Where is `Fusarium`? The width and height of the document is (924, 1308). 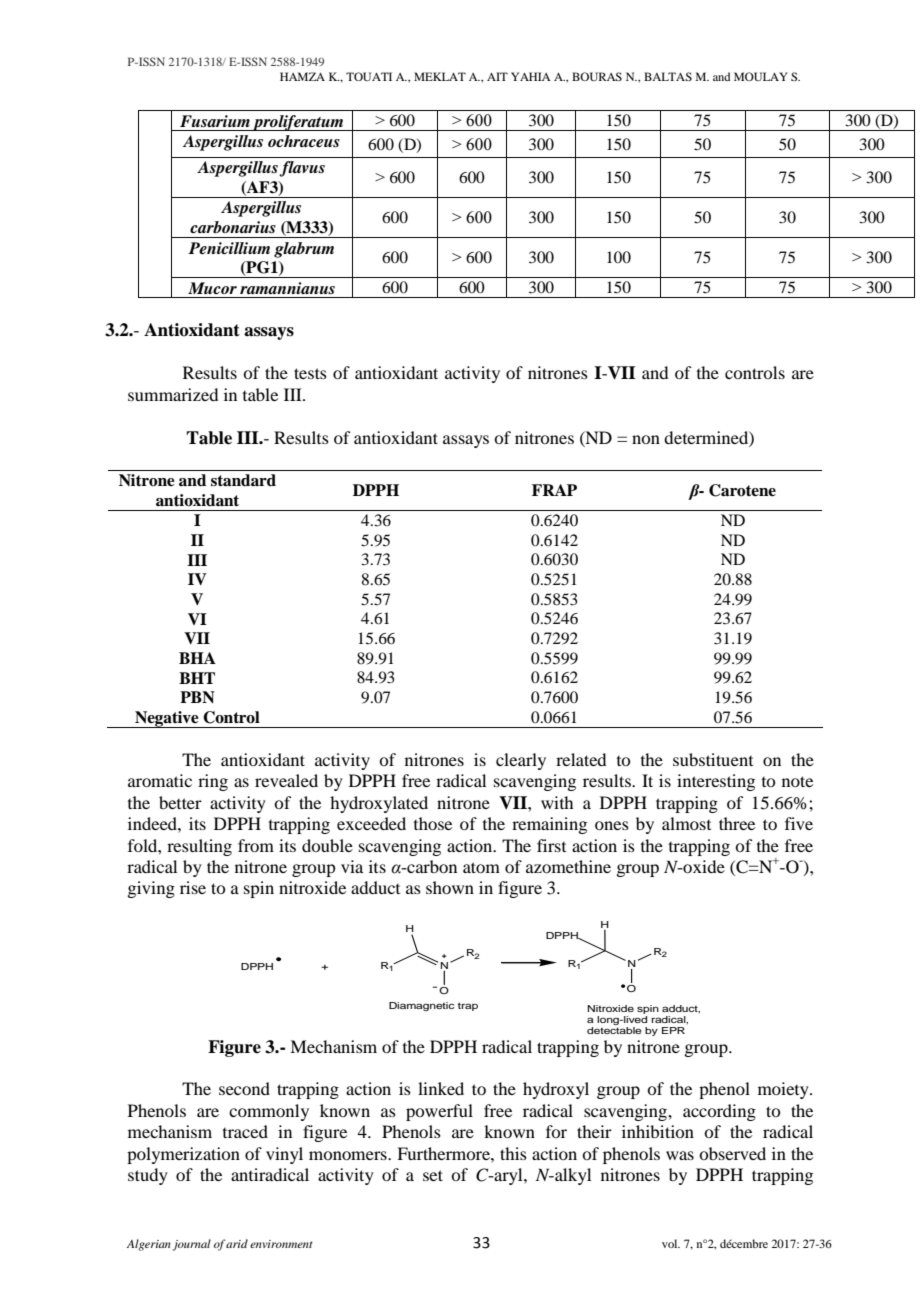
Fusarium is located at coordinates (215, 121).
